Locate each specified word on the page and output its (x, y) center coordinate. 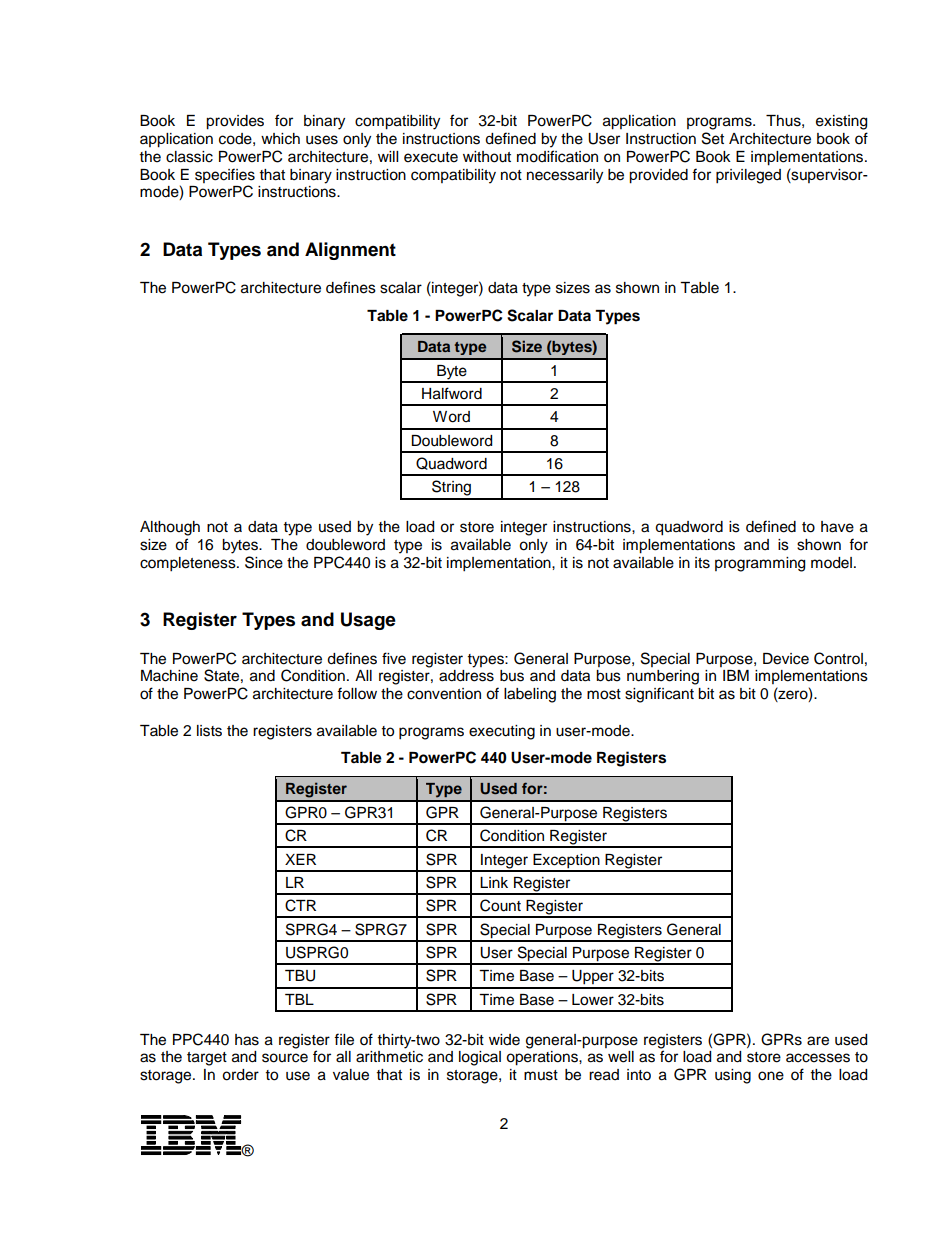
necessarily (565, 176)
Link (494, 882)
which (280, 139)
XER (300, 859)
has (247, 1040)
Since (264, 562)
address (466, 676)
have (837, 527)
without (487, 157)
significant (659, 695)
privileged (748, 176)
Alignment (350, 251)
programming (760, 564)
